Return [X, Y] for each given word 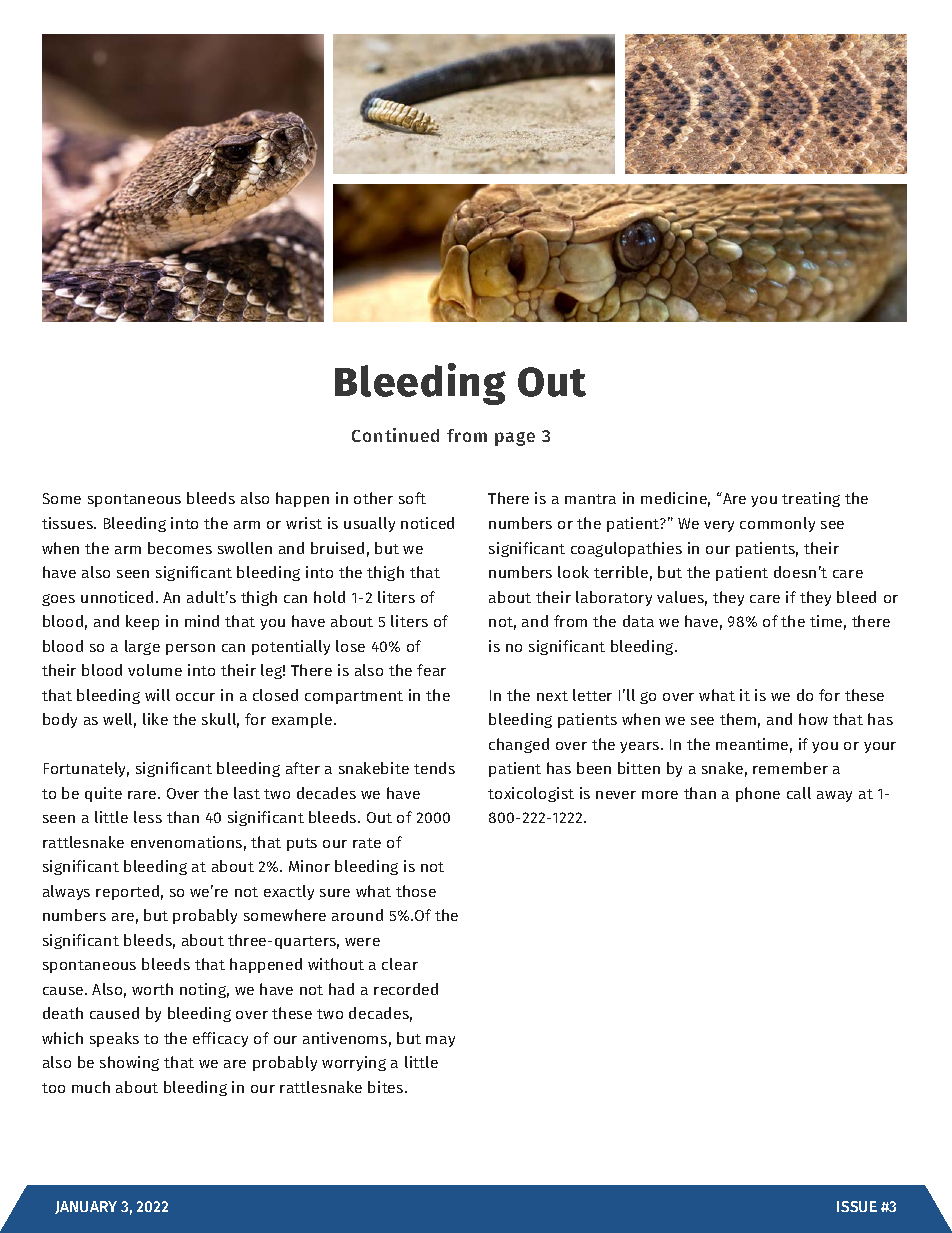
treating [811, 499]
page [515, 439]
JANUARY [86, 1207]
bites [387, 1087]
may [440, 1041]
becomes [180, 548]
